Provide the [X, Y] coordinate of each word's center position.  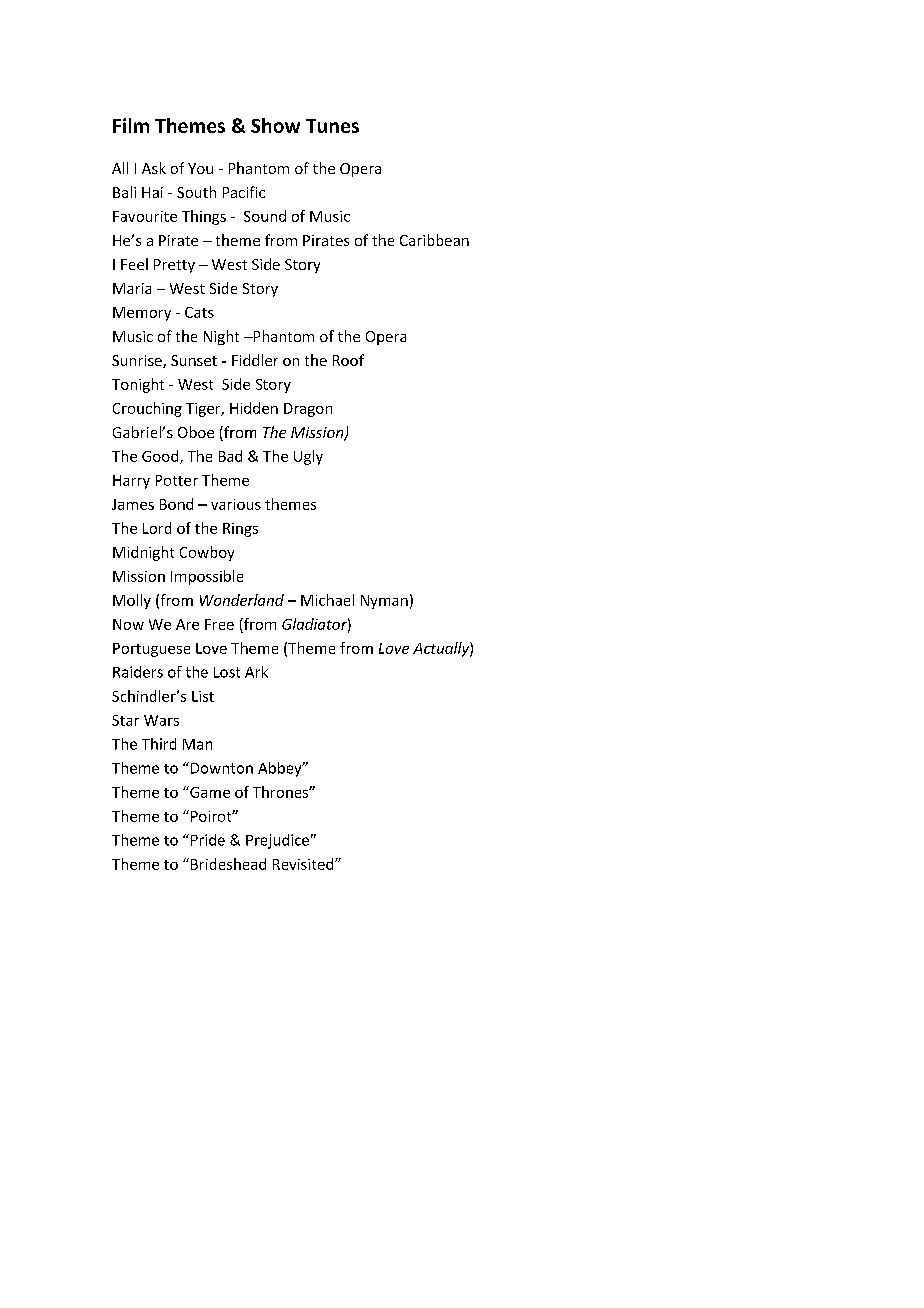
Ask [154, 168]
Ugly [308, 457]
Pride [206, 840]
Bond [176, 504]
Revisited [304, 864]
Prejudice [277, 841]
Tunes [332, 126]
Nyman [384, 602]
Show [275, 125]
